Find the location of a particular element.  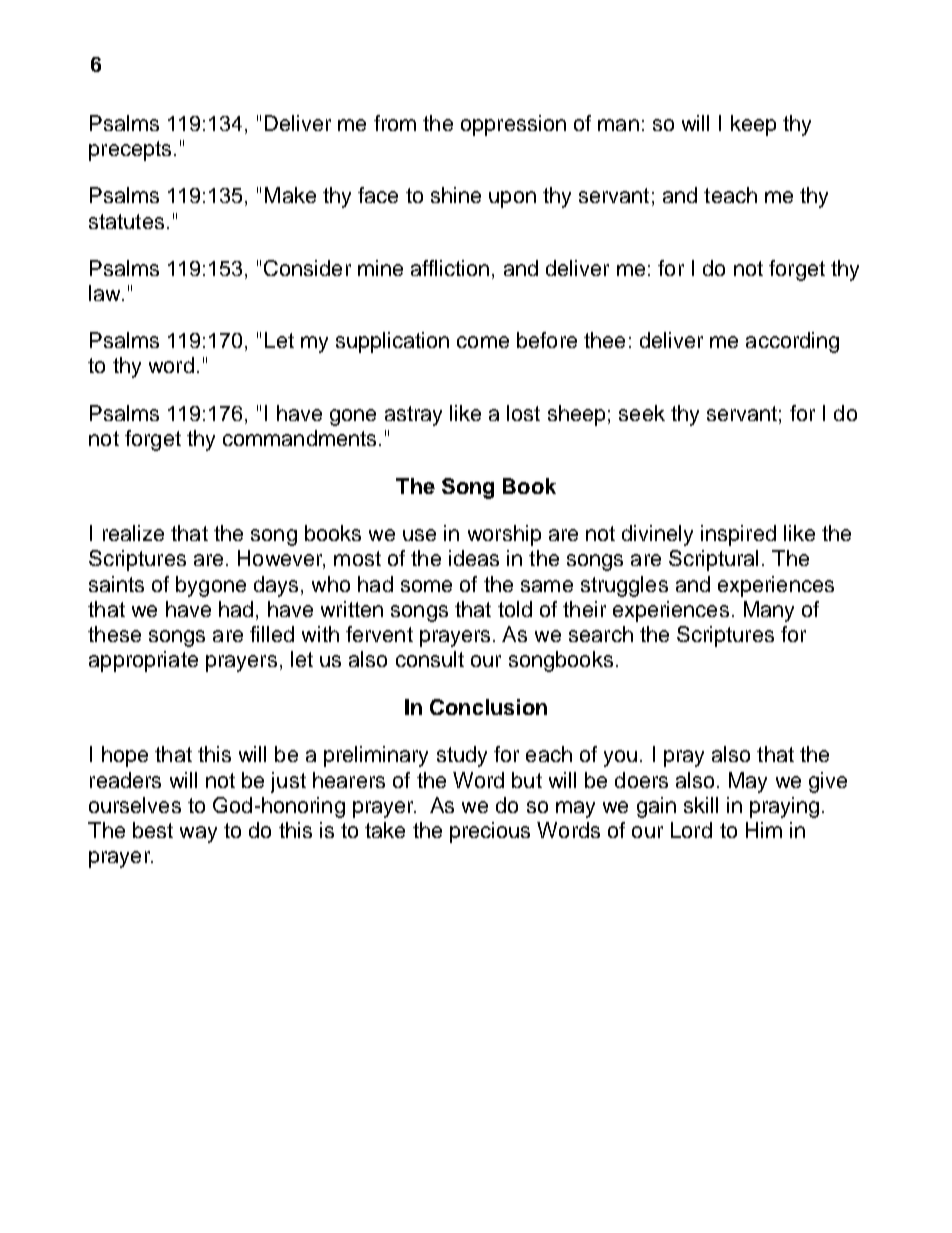

law is located at coordinates (106, 293).
